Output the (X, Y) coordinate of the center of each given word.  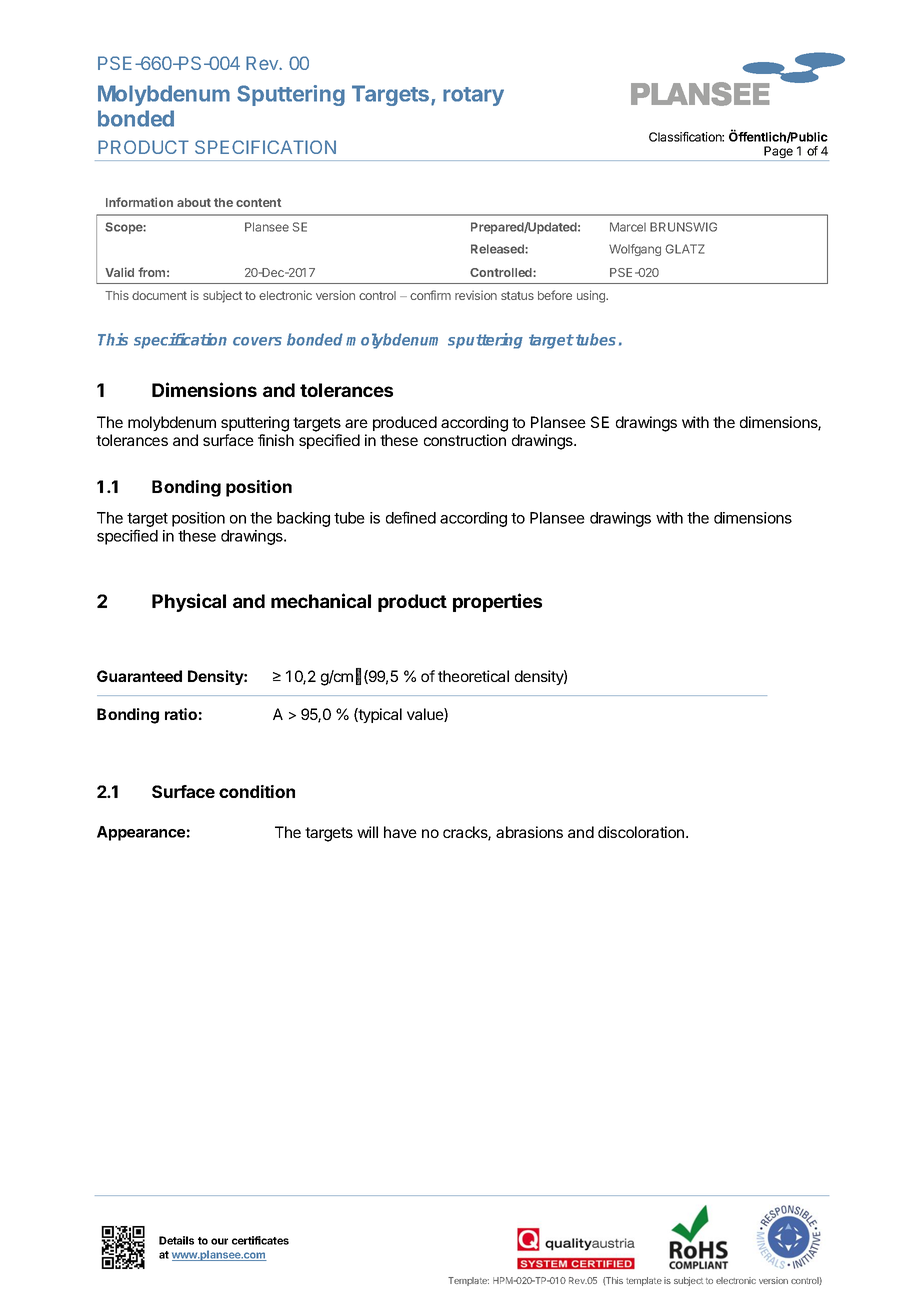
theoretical (473, 676)
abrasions (529, 832)
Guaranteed (139, 676)
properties (497, 602)
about (194, 202)
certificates (260, 1240)
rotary (473, 96)
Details (176, 1240)
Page (779, 153)
